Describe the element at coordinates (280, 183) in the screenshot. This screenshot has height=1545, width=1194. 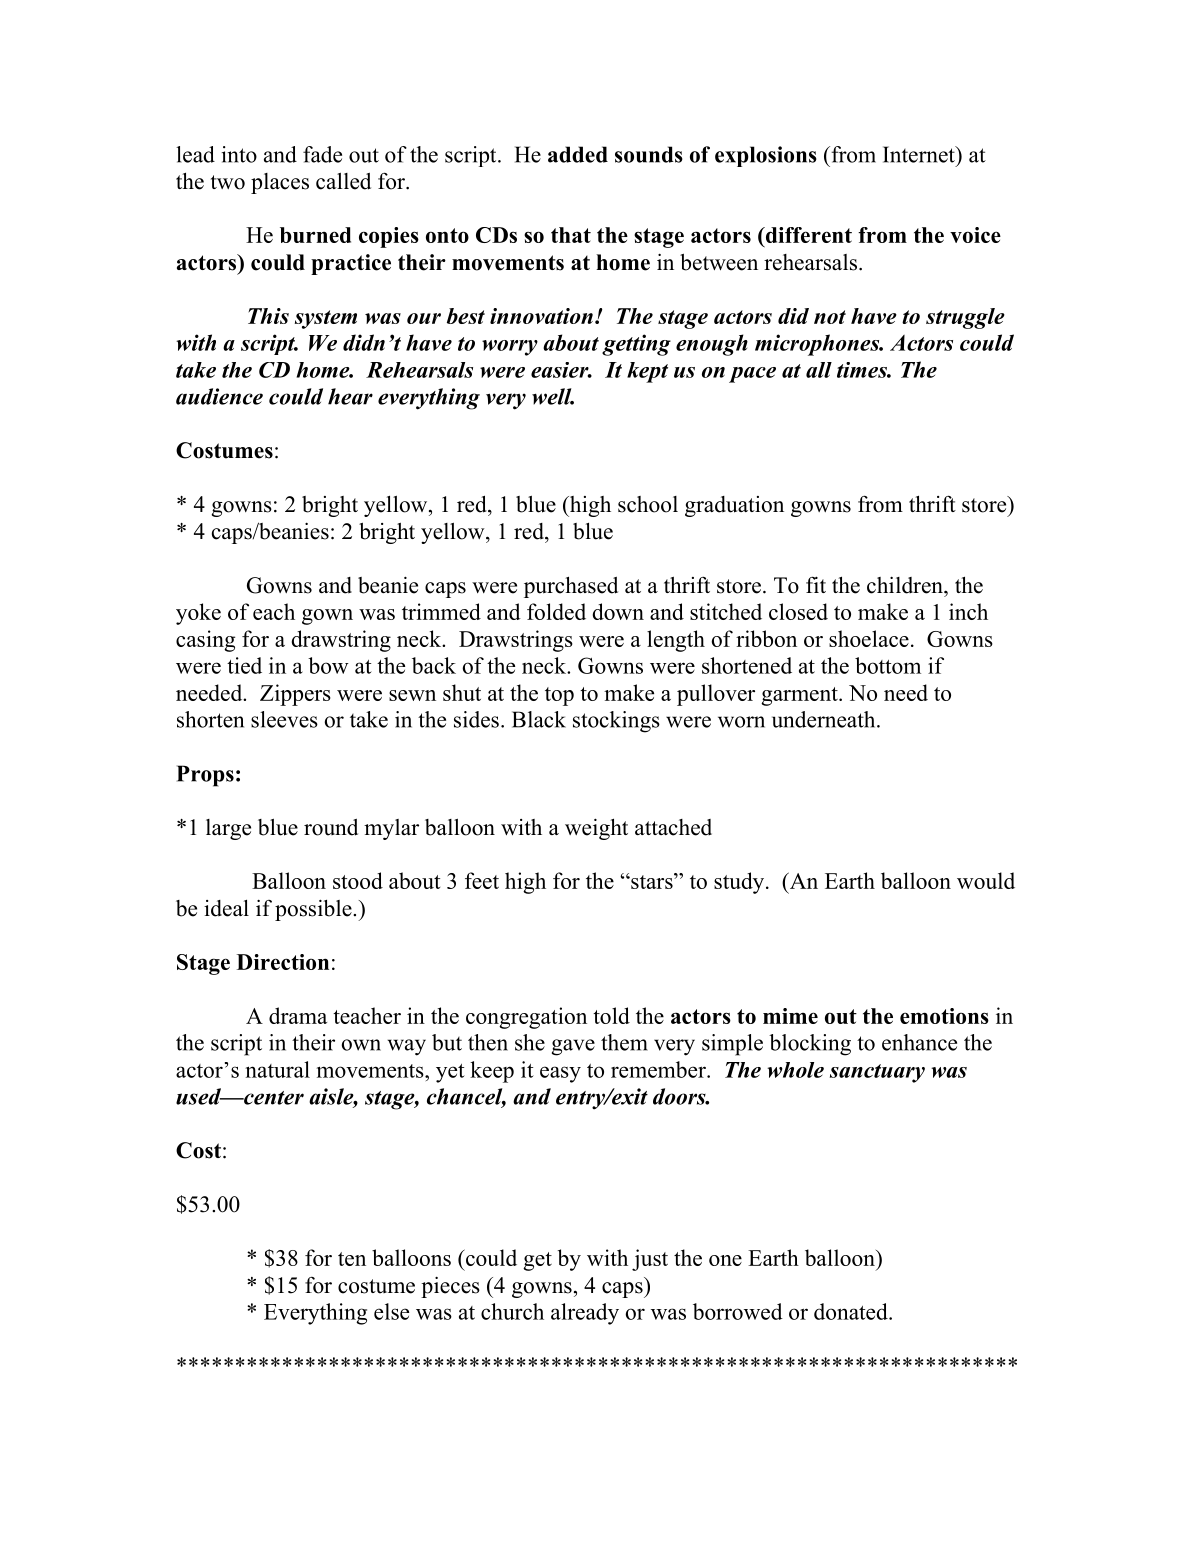
I see `places` at that location.
